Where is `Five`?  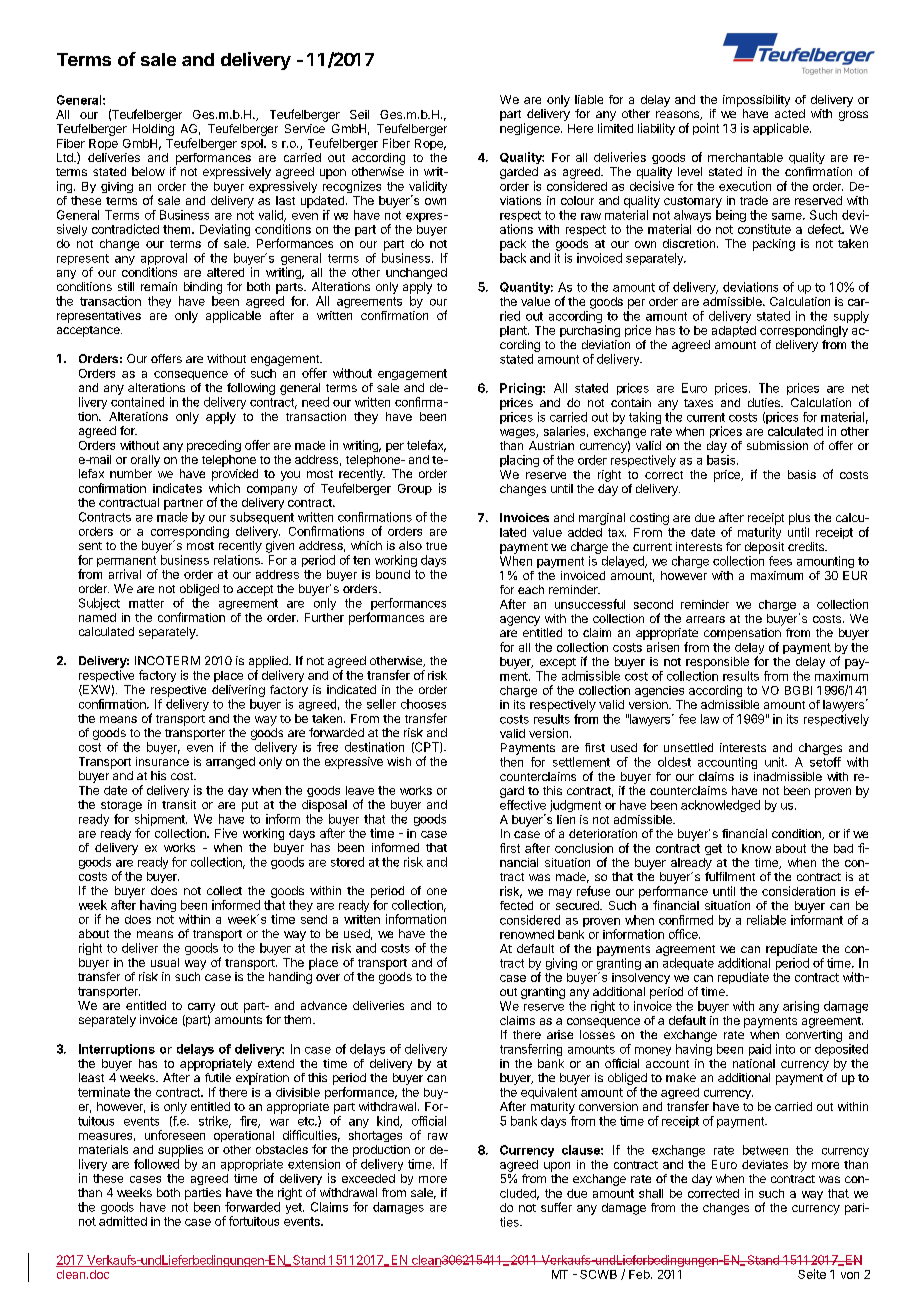
Five is located at coordinates (226, 833).
